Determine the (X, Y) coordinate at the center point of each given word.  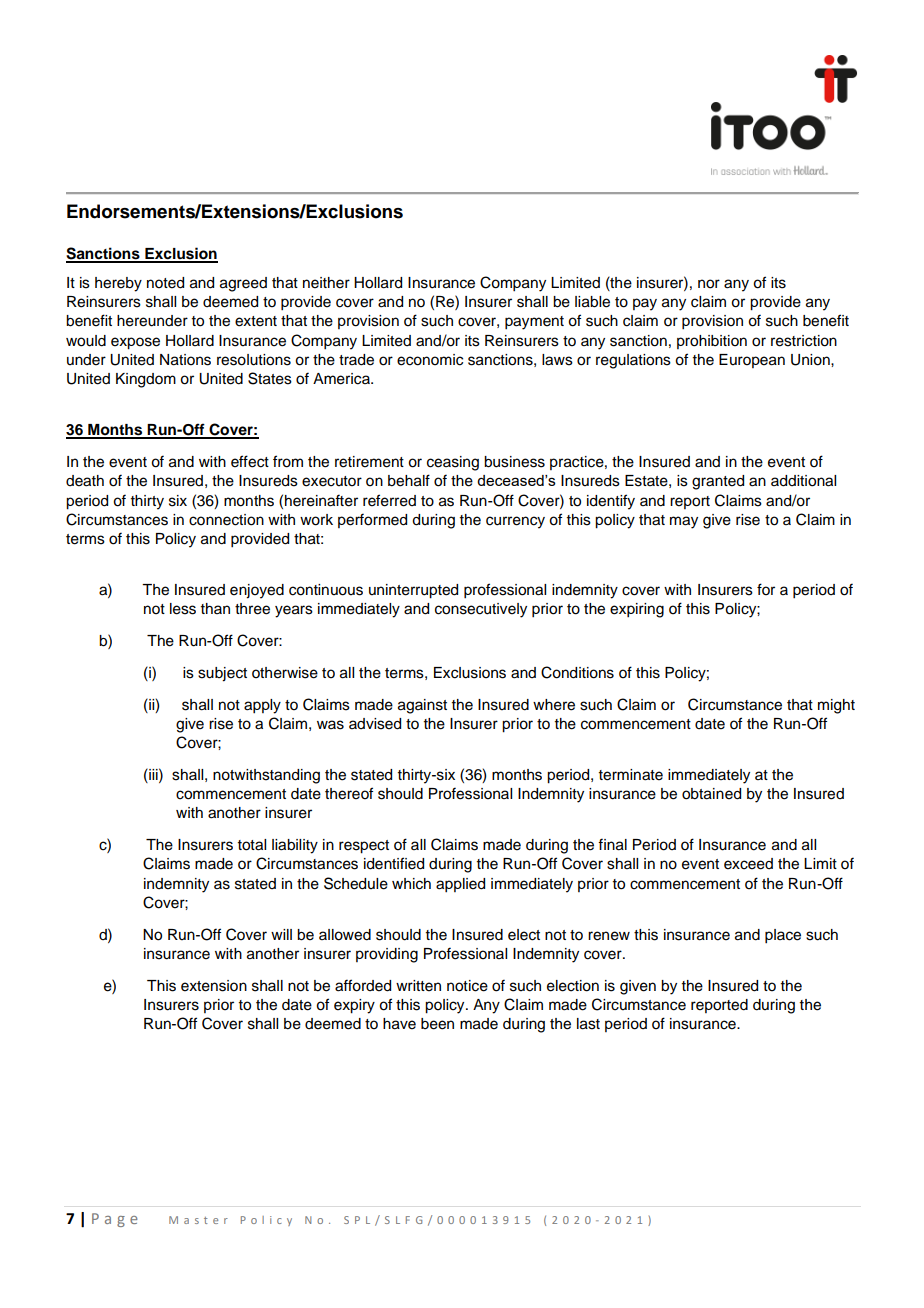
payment (534, 323)
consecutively (481, 610)
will (281, 934)
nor (709, 284)
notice (467, 986)
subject (222, 674)
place (783, 936)
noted (165, 283)
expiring (637, 610)
